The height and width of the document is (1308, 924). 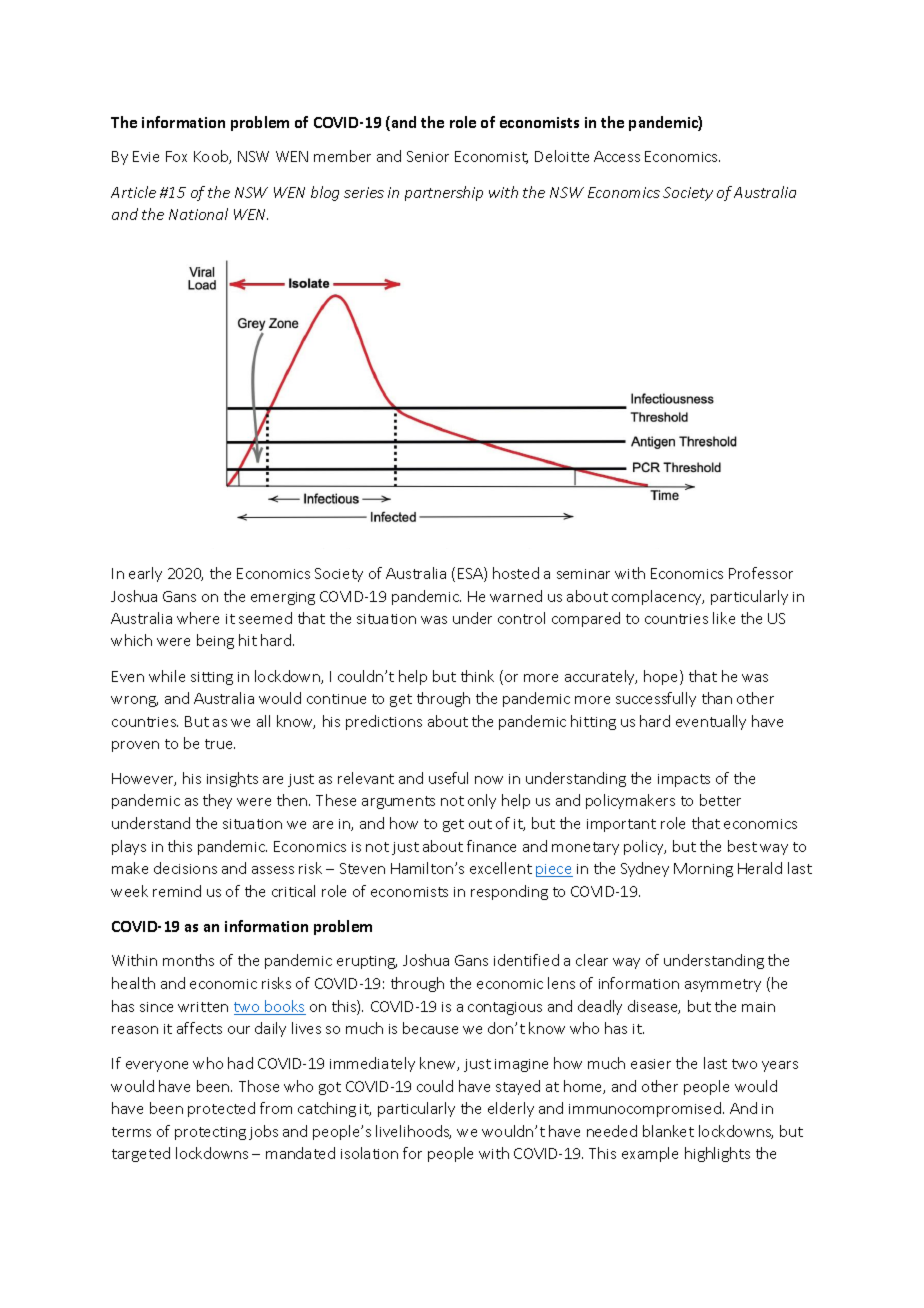 I want to click on National, so click(x=198, y=214).
